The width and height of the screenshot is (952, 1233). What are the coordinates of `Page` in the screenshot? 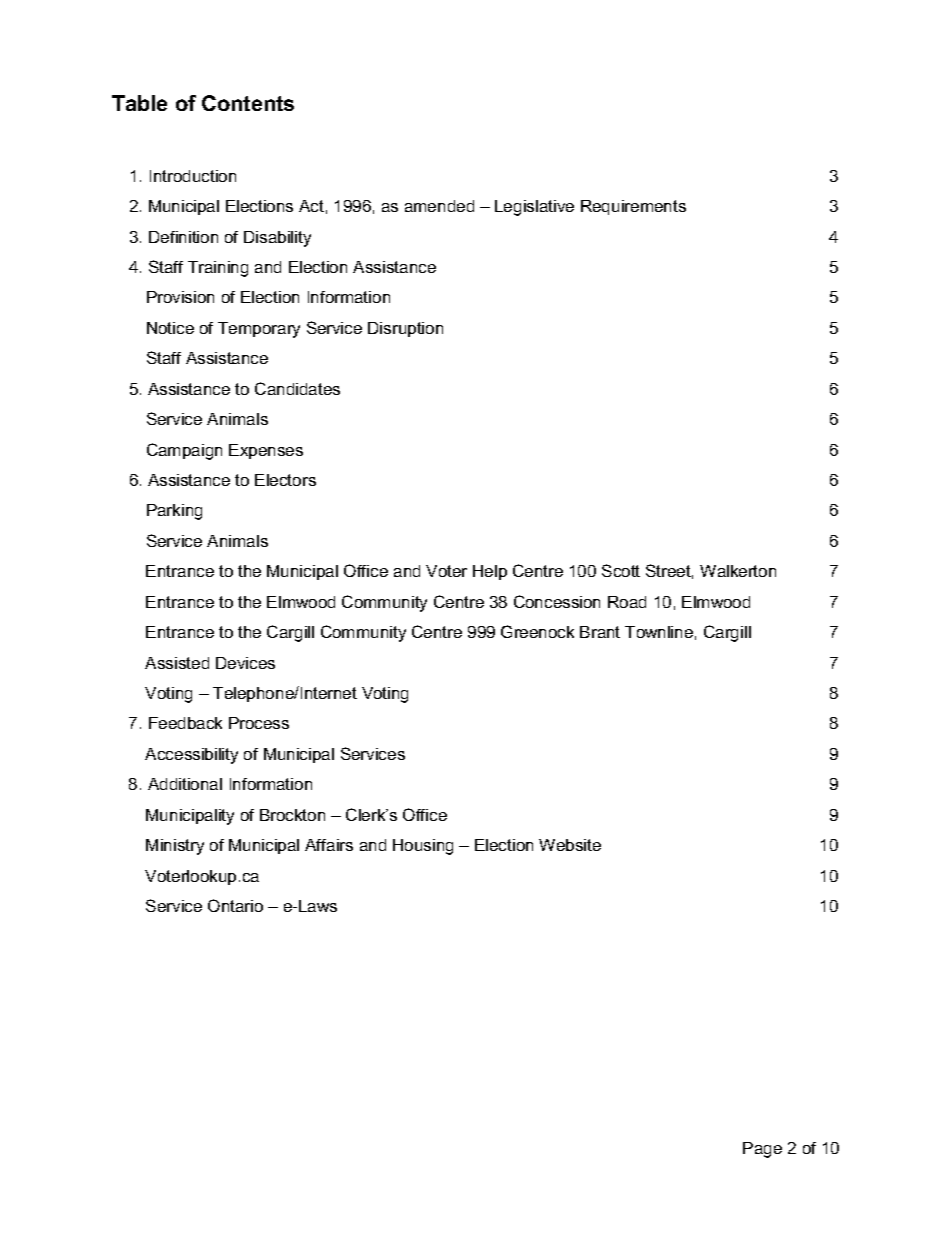 It's located at (762, 1150).
